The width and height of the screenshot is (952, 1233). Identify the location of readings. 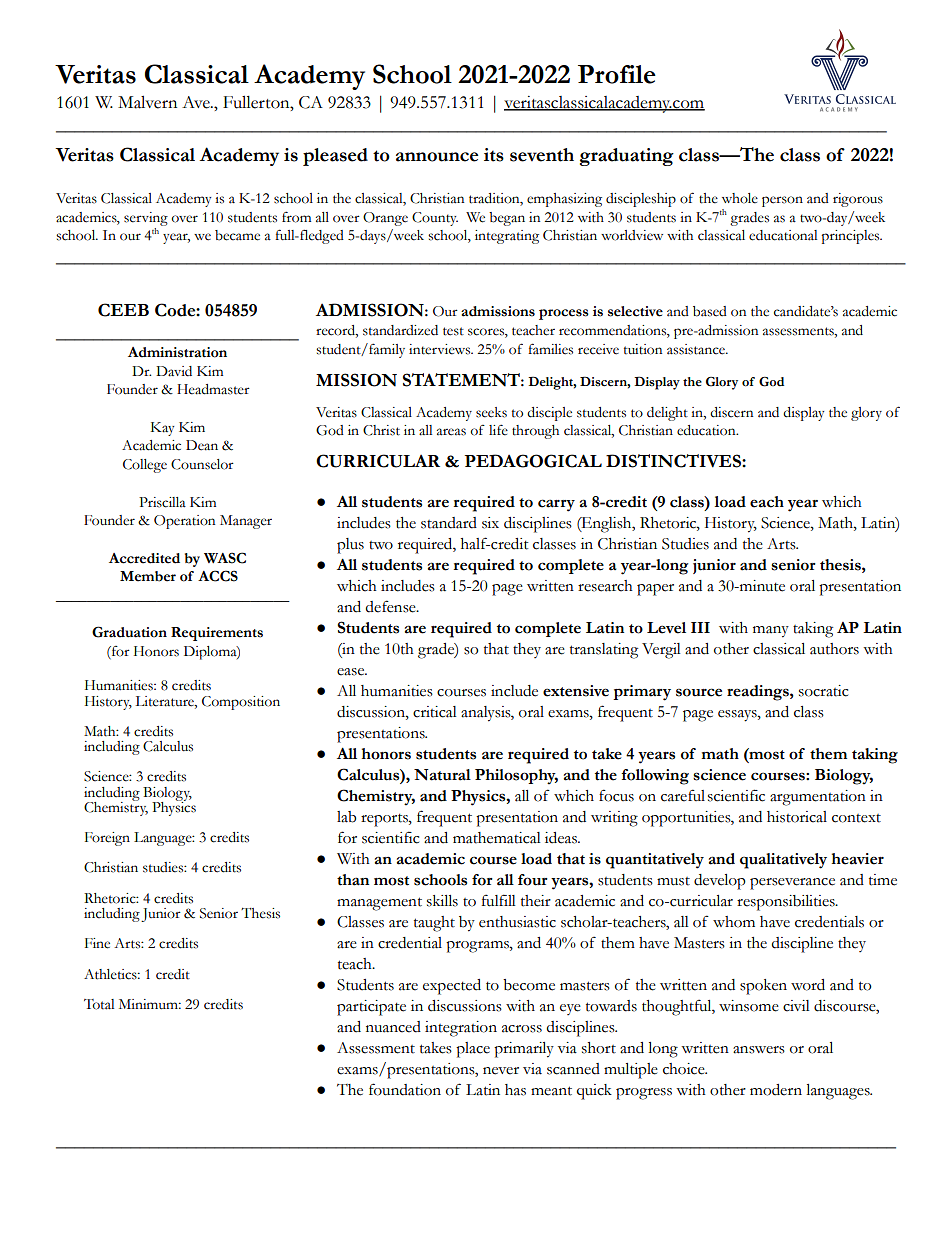
(759, 693).
